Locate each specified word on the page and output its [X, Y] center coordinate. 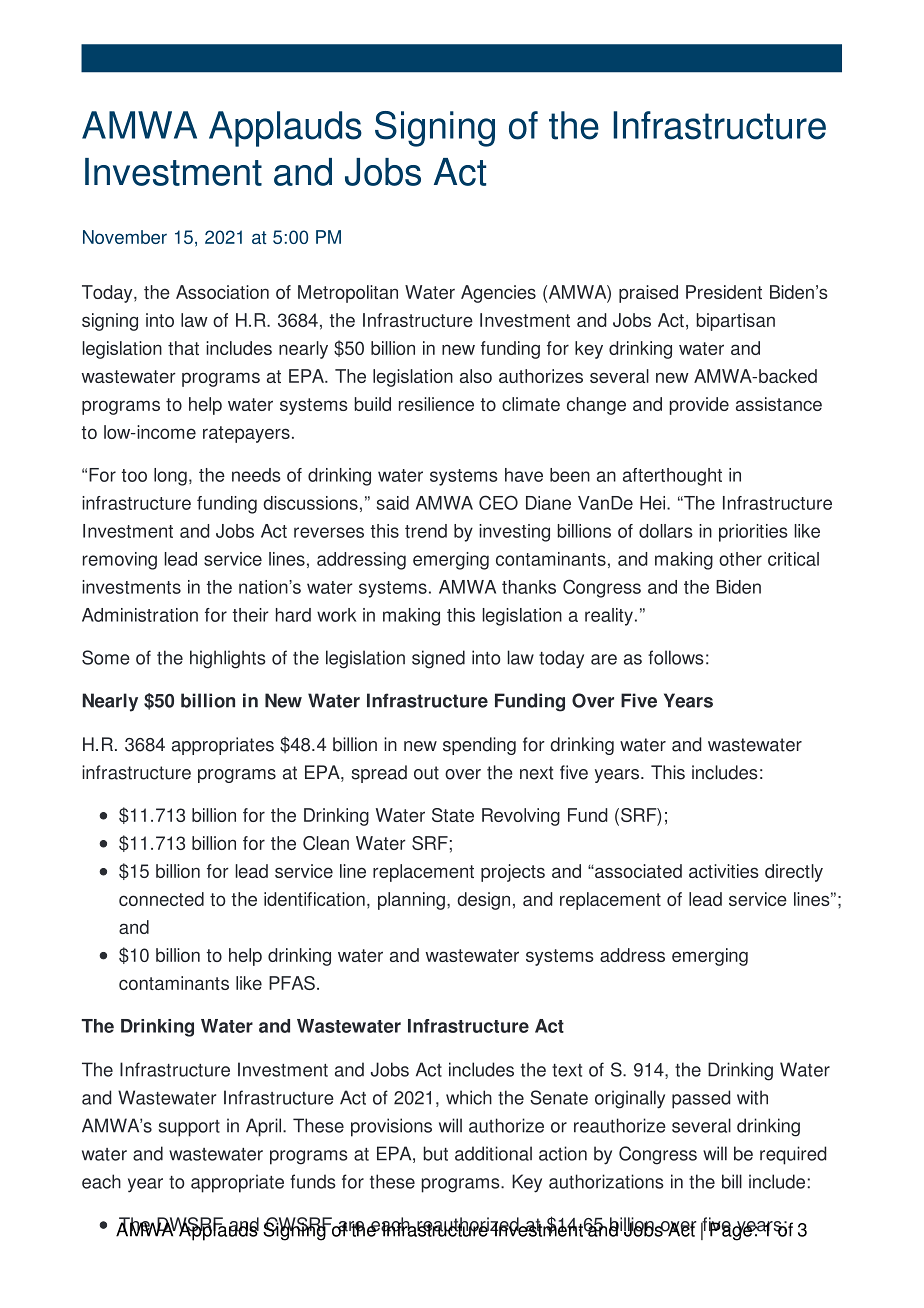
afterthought [672, 477]
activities [724, 871]
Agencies [498, 294]
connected [161, 899]
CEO [498, 502]
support [189, 1128]
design [483, 901]
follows [676, 657]
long [170, 477]
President [724, 292]
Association [222, 292]
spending [479, 746]
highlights [228, 659]
